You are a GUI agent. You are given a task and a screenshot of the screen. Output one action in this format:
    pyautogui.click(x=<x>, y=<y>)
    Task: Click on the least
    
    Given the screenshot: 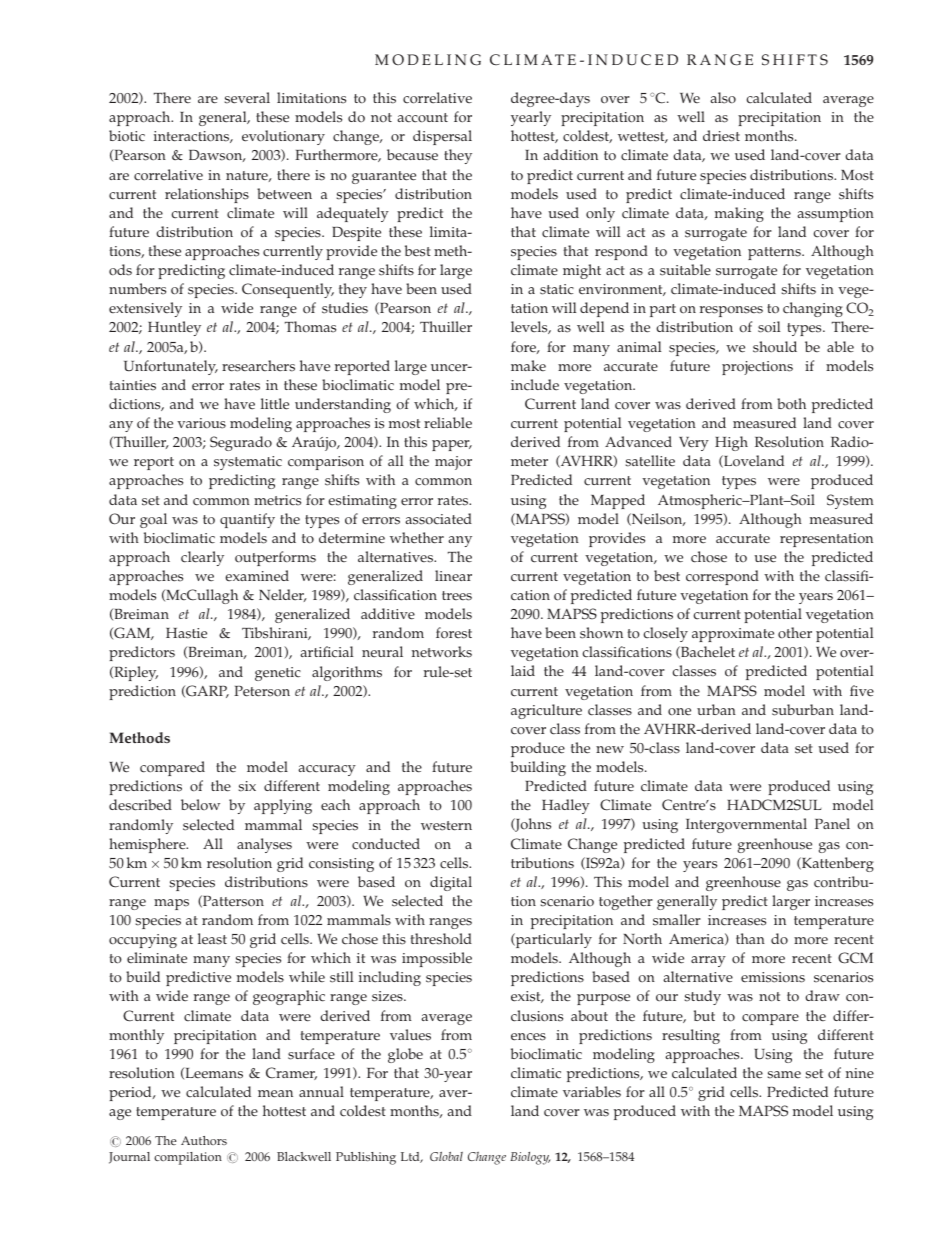 What is the action you would take?
    pyautogui.click(x=212, y=939)
